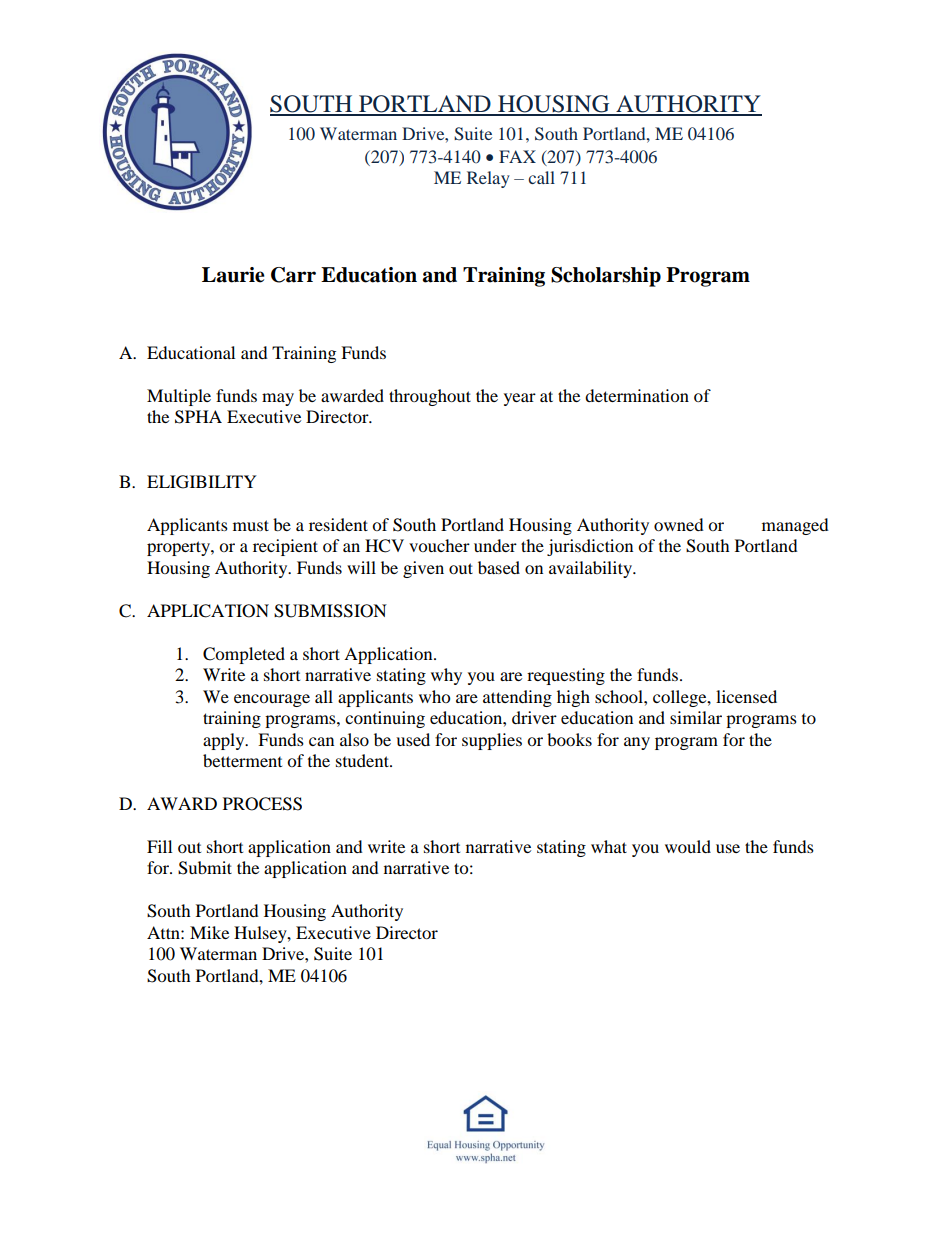 The height and width of the page is (1233, 952). Describe the element at coordinates (679, 524) in the page. I see `owned` at that location.
